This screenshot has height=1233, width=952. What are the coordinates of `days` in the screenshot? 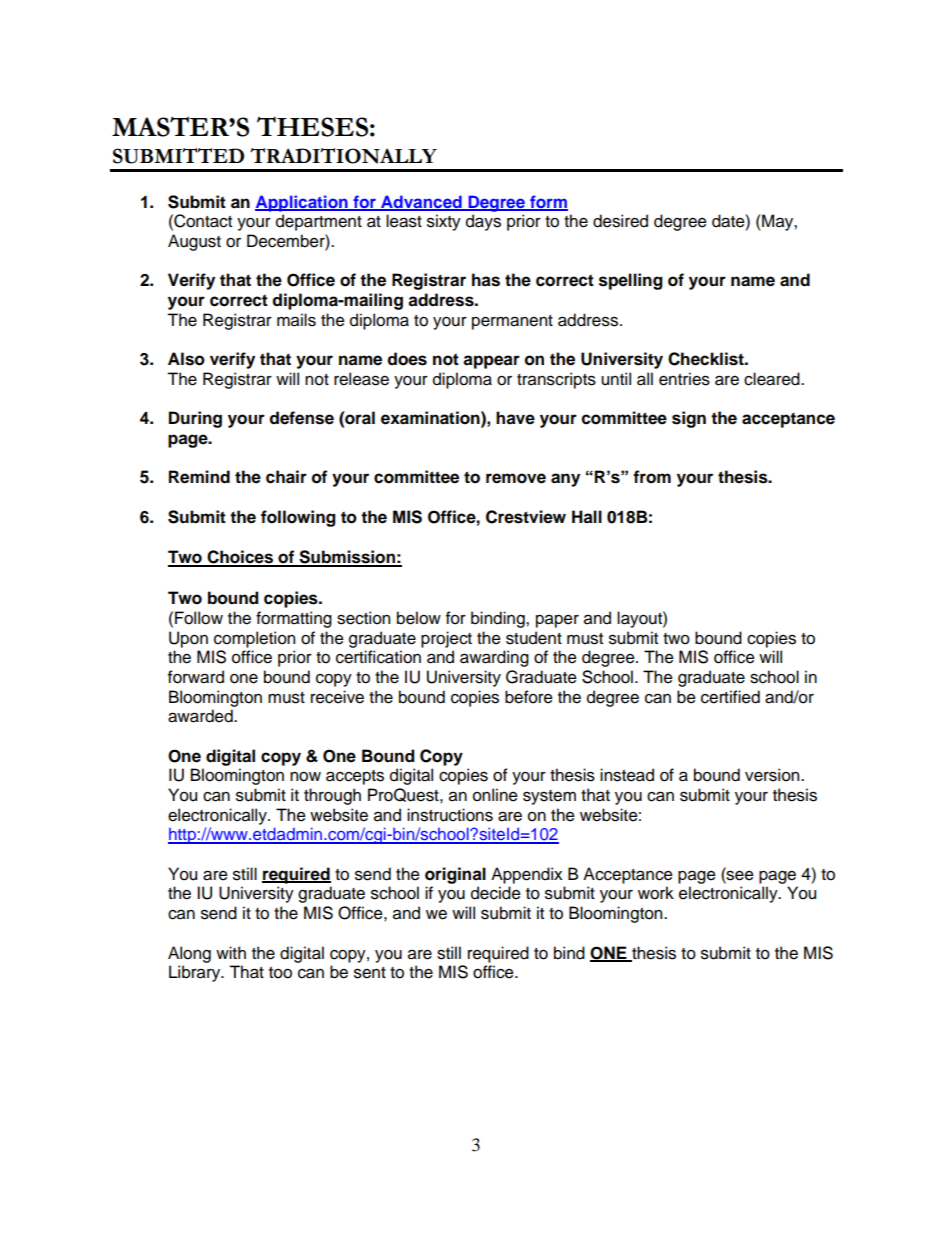 It's located at (483, 222).
